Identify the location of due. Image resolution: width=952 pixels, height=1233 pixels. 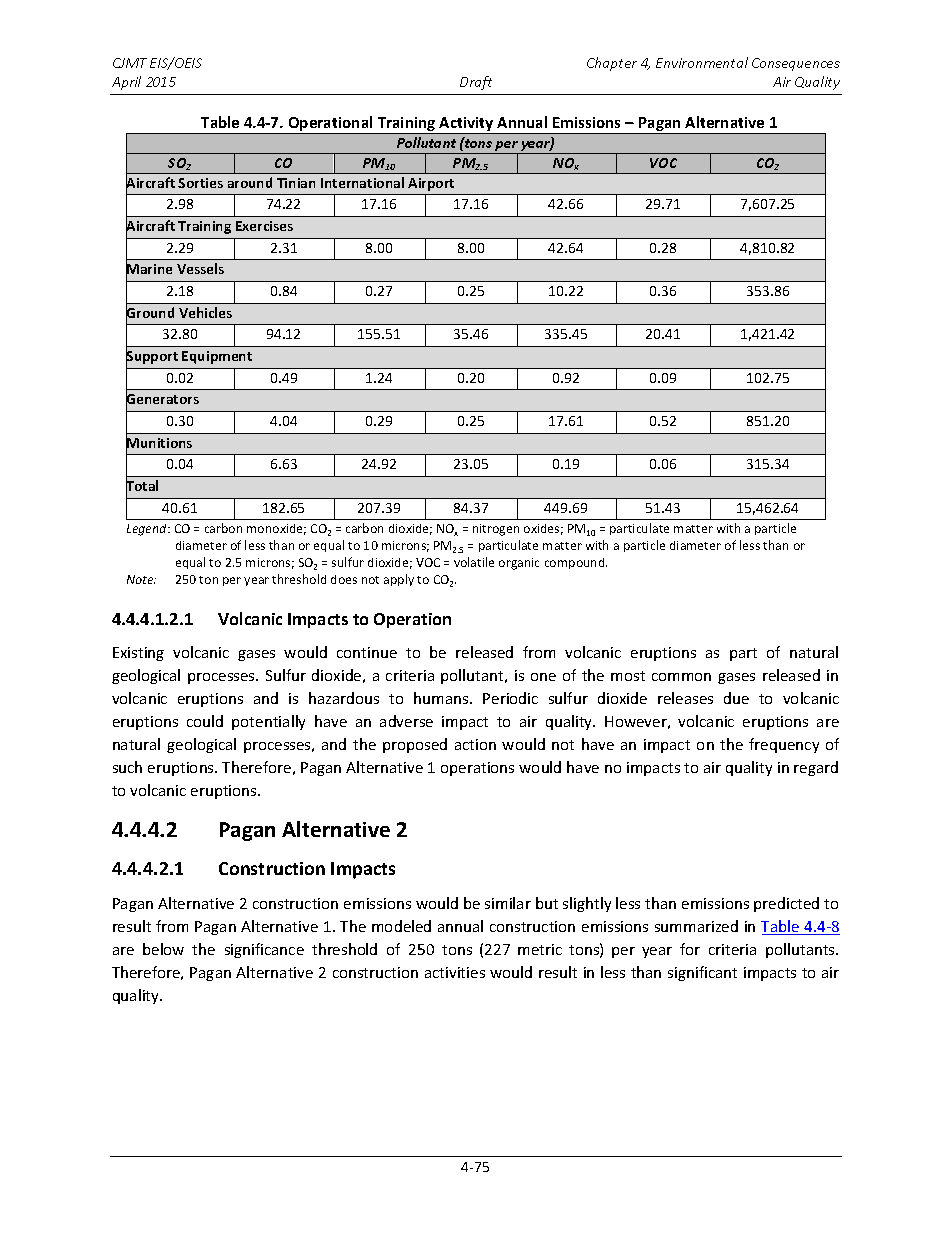
(736, 698).
